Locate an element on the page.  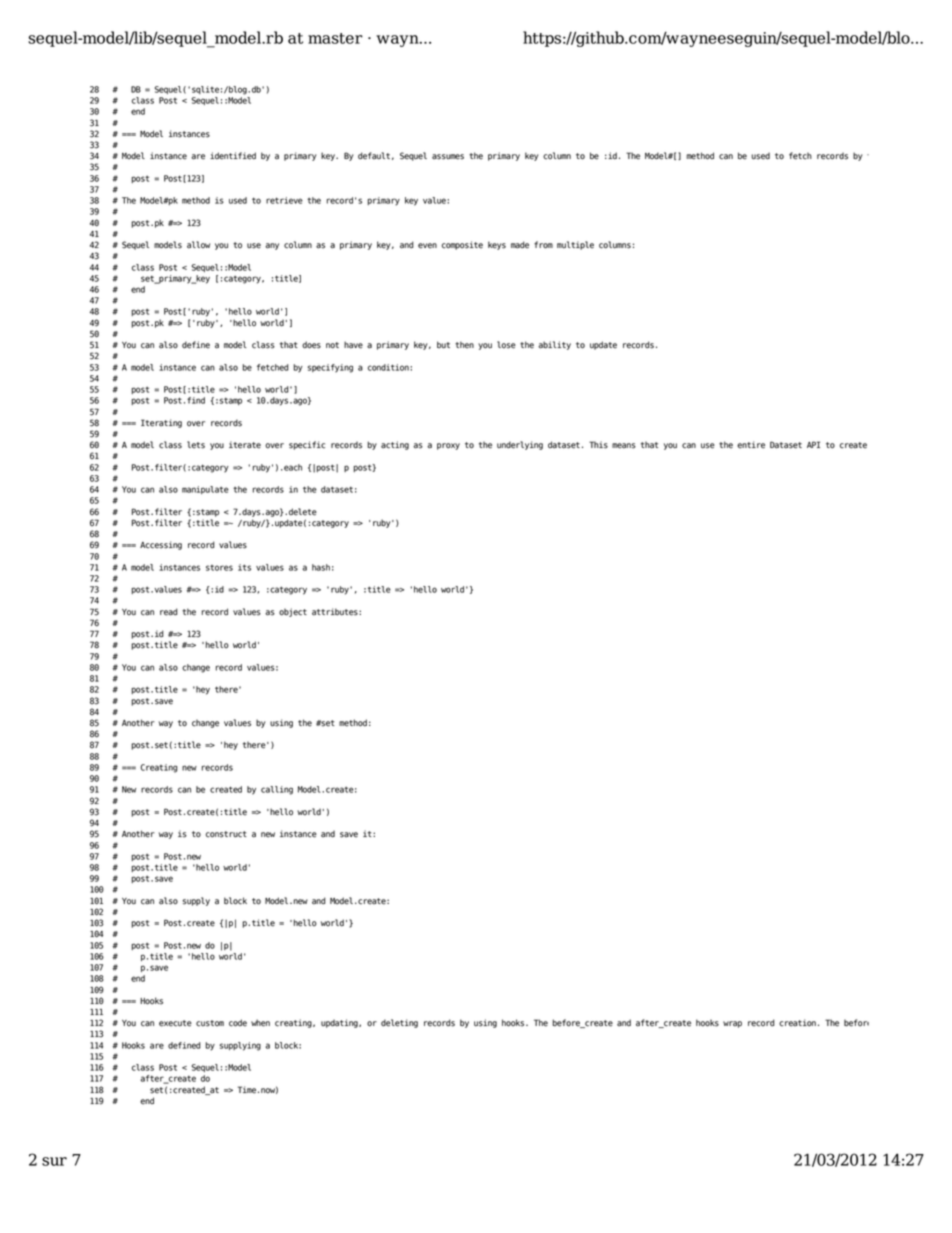
identified is located at coordinates (233, 156).
